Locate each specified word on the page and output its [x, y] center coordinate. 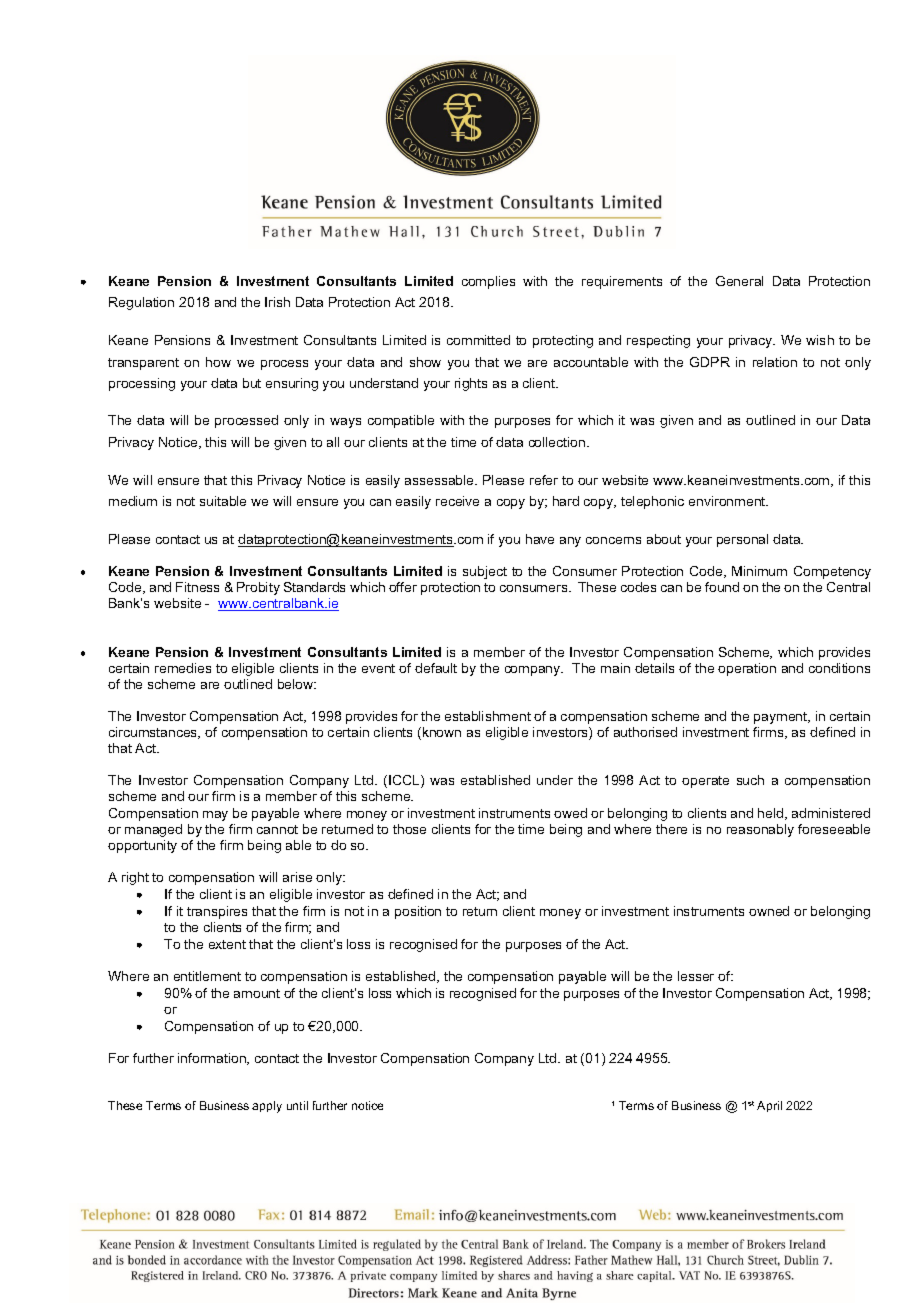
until [297, 1105]
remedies [183, 668]
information [213, 1059]
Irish [277, 302]
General [739, 281]
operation [747, 669]
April [769, 1106]
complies [488, 282]
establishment [488, 716]
